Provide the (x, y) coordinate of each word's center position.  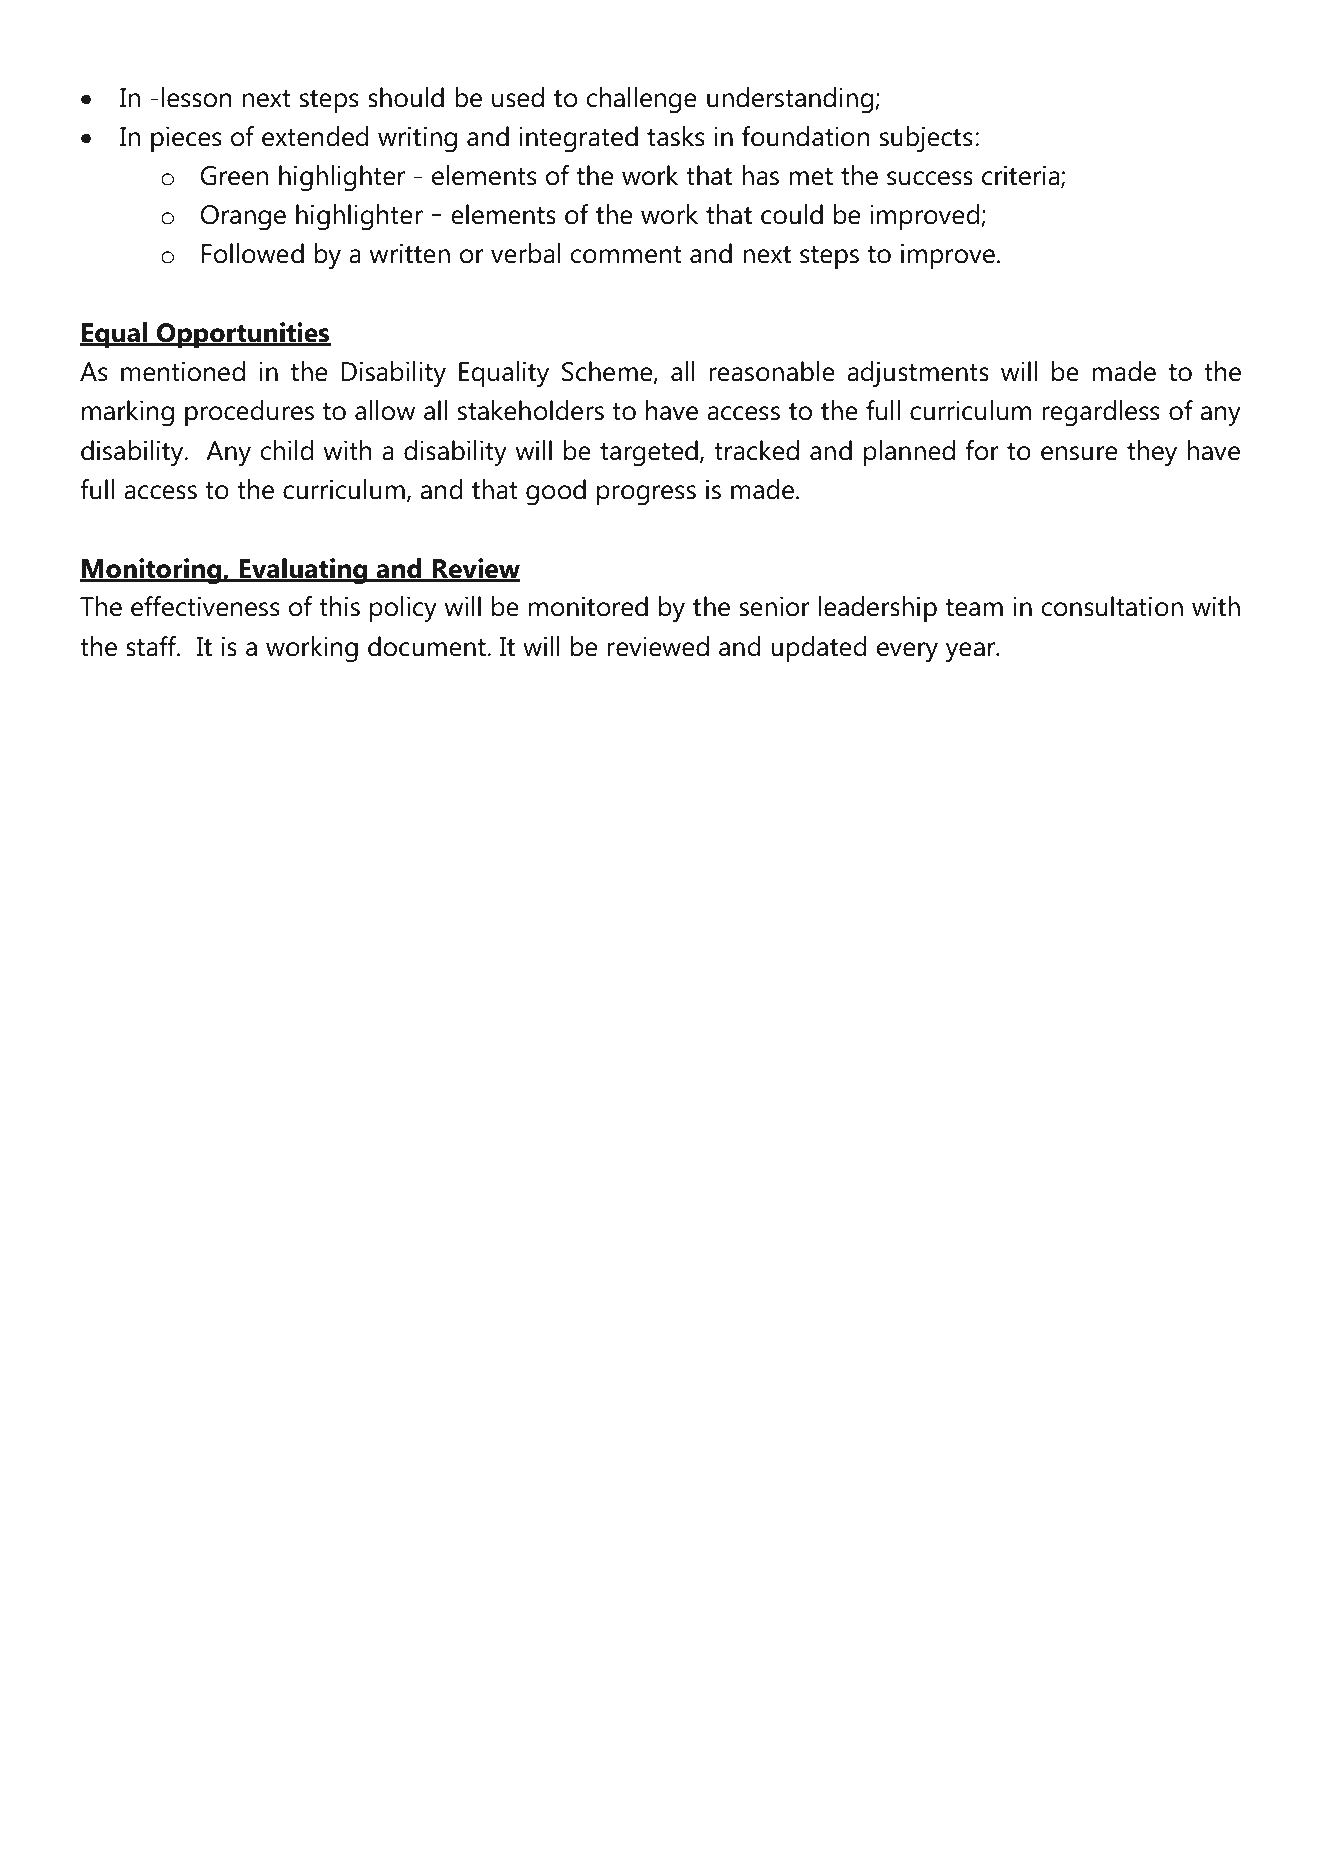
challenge (641, 100)
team (974, 608)
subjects (926, 139)
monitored (588, 606)
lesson (197, 97)
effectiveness (205, 606)
